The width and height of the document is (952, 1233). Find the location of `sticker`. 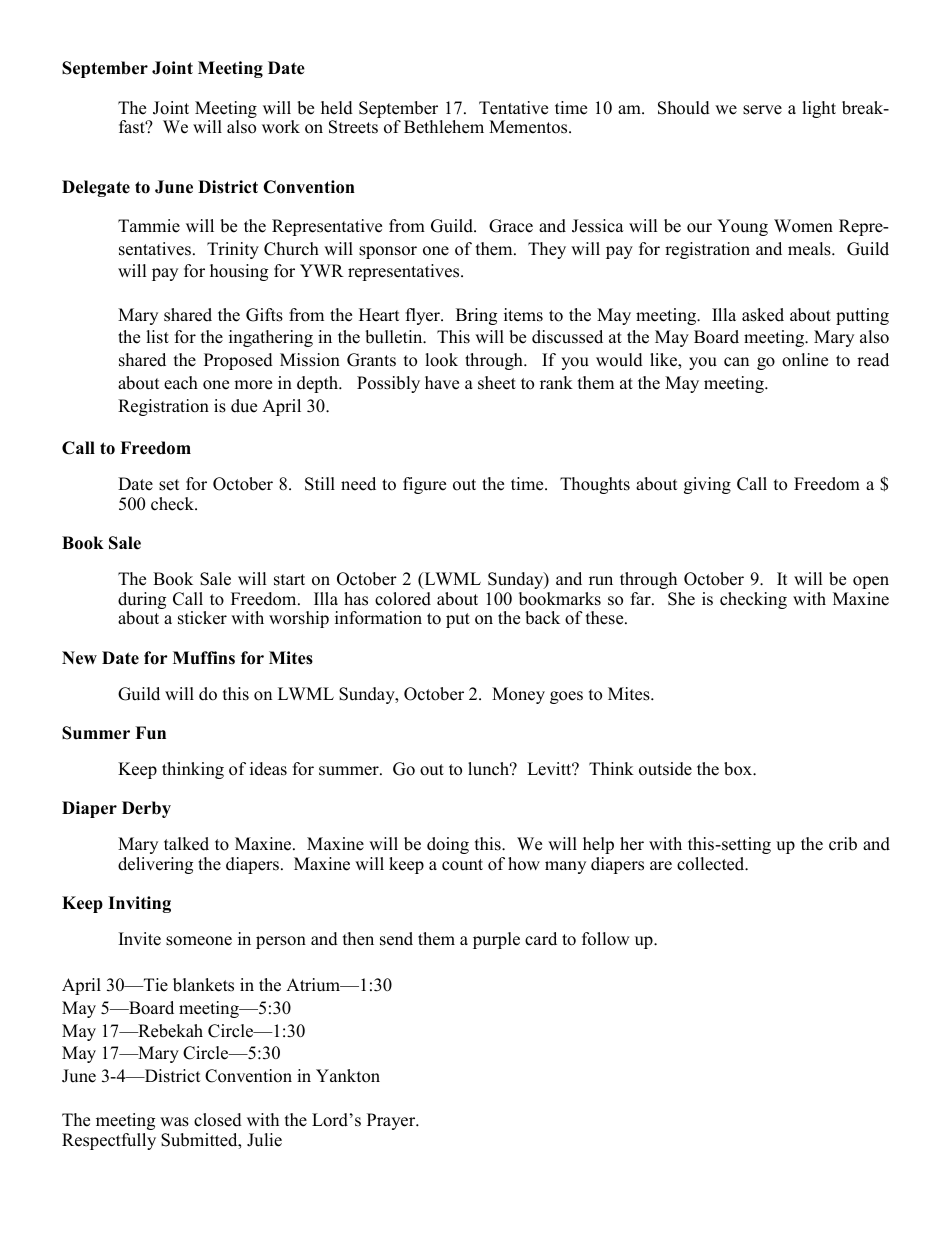

sticker is located at coordinates (202, 618).
